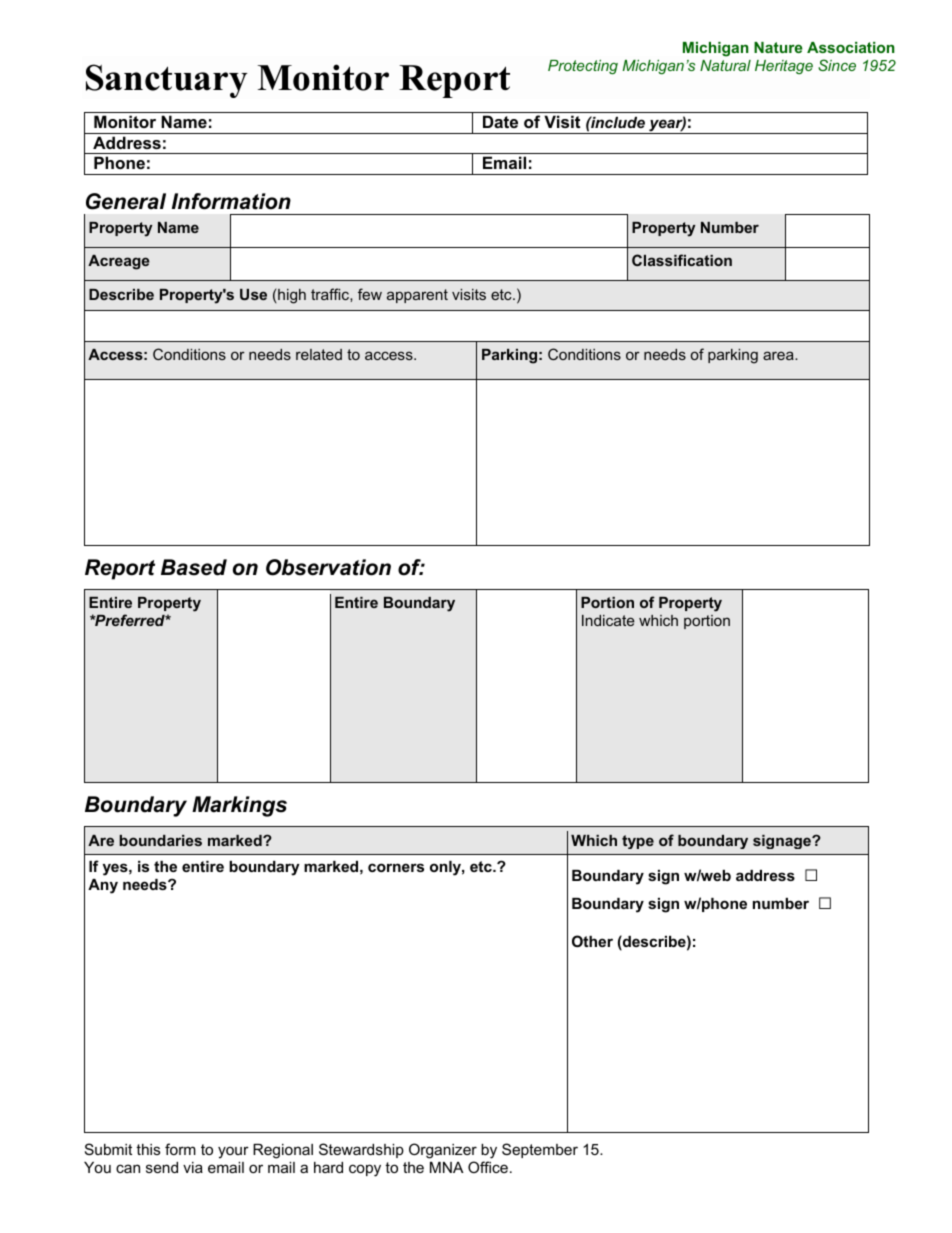 The width and height of the image is (952, 1233). Describe the element at coordinates (583, 67) in the image. I see `Protecting` at that location.
